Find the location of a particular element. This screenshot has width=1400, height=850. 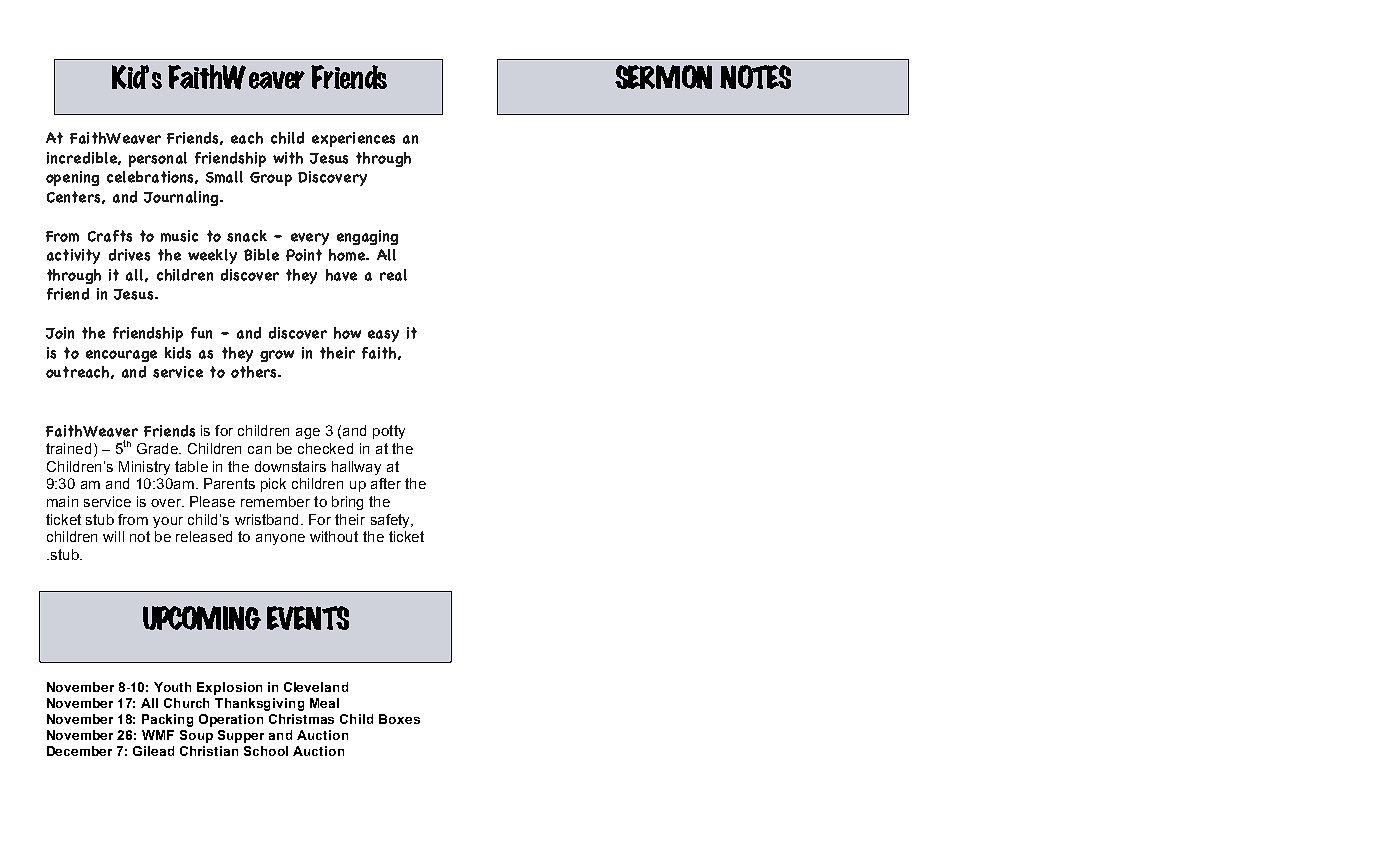

Grade is located at coordinates (158, 448).
